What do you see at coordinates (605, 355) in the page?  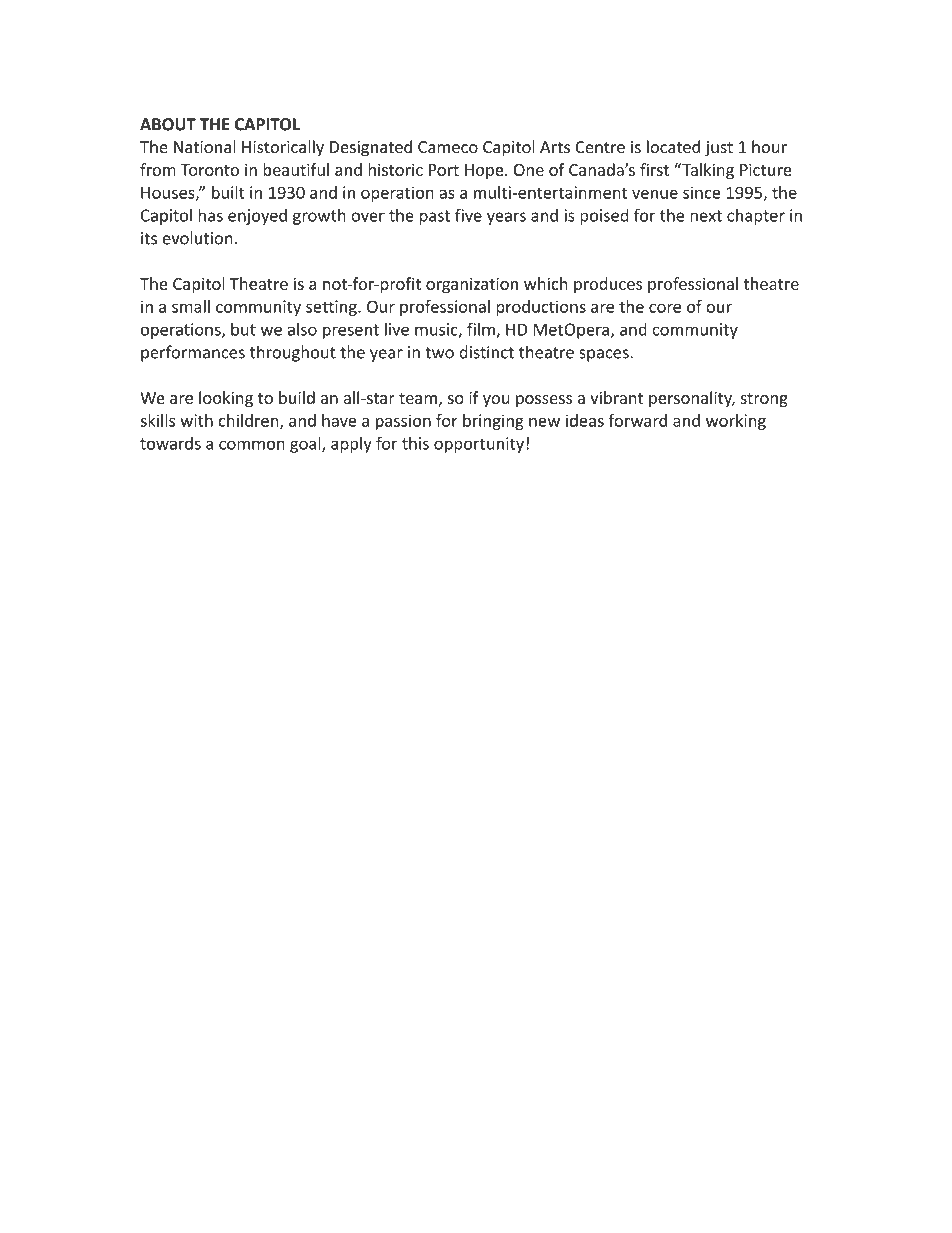 I see `spaces` at bounding box center [605, 355].
